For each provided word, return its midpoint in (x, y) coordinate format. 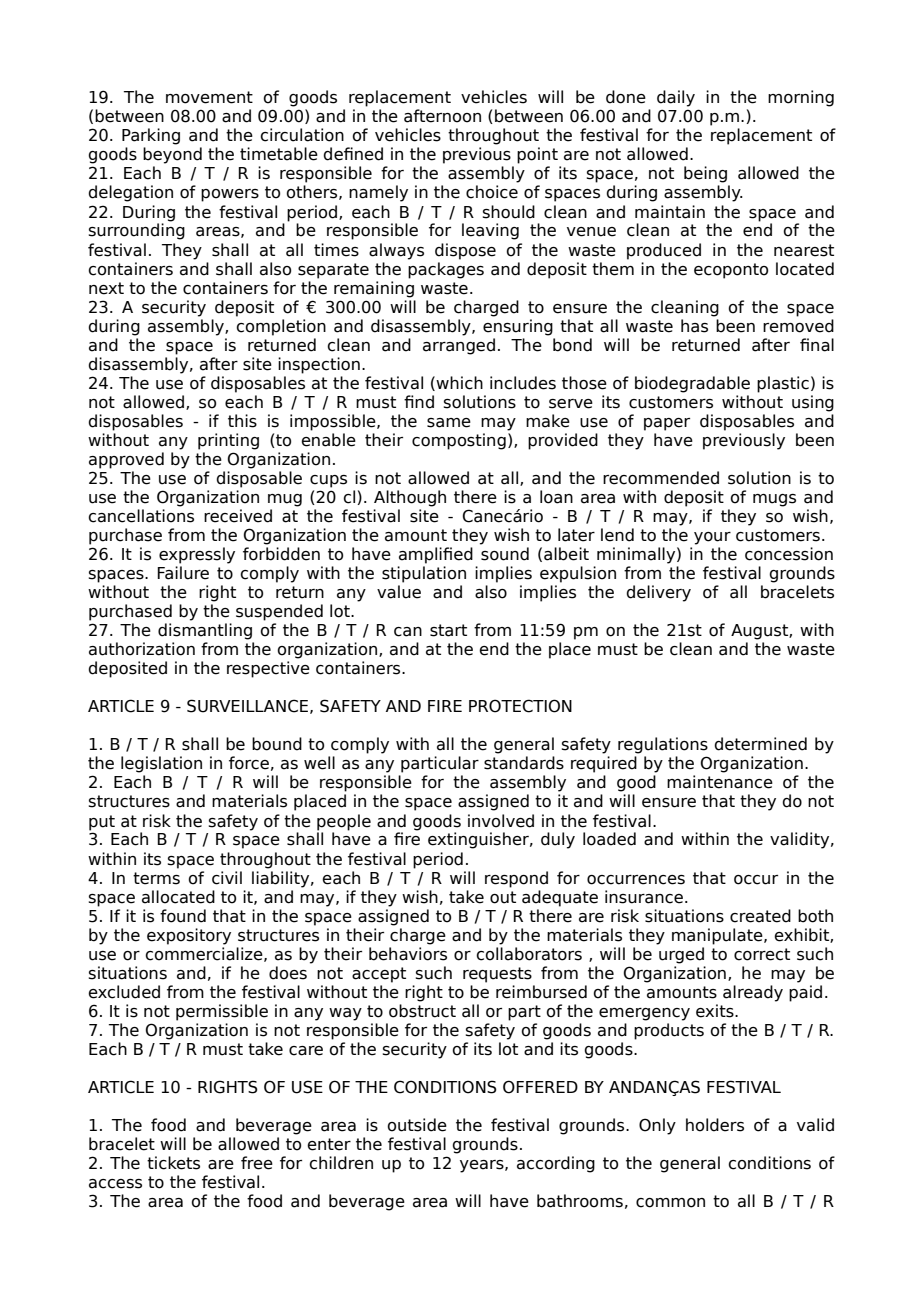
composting (459, 441)
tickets (173, 1163)
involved (501, 821)
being (705, 174)
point (537, 155)
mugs (774, 500)
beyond (172, 155)
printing (228, 441)
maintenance (720, 782)
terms (156, 878)
